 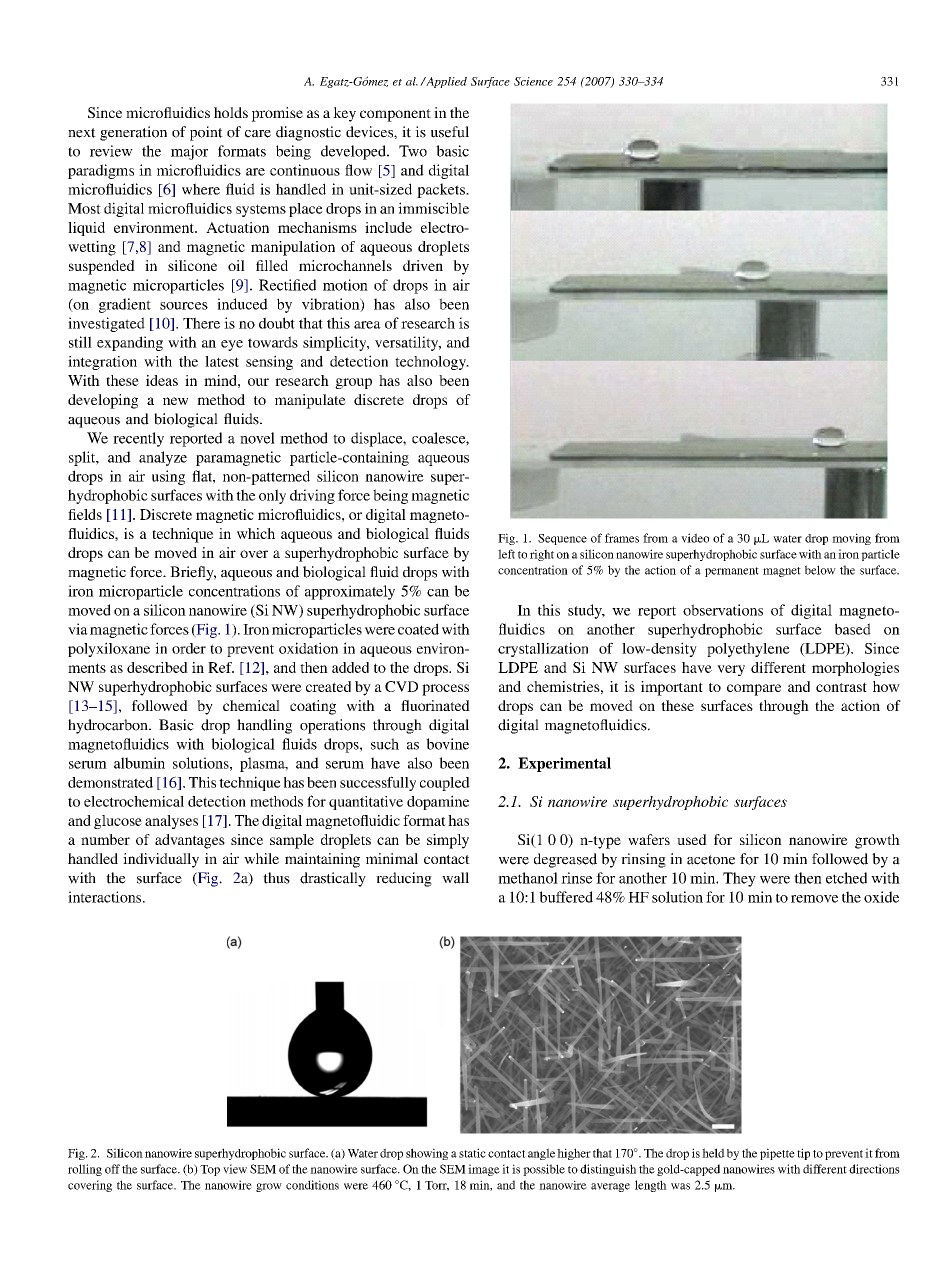 I want to click on useful, so click(x=450, y=132).
